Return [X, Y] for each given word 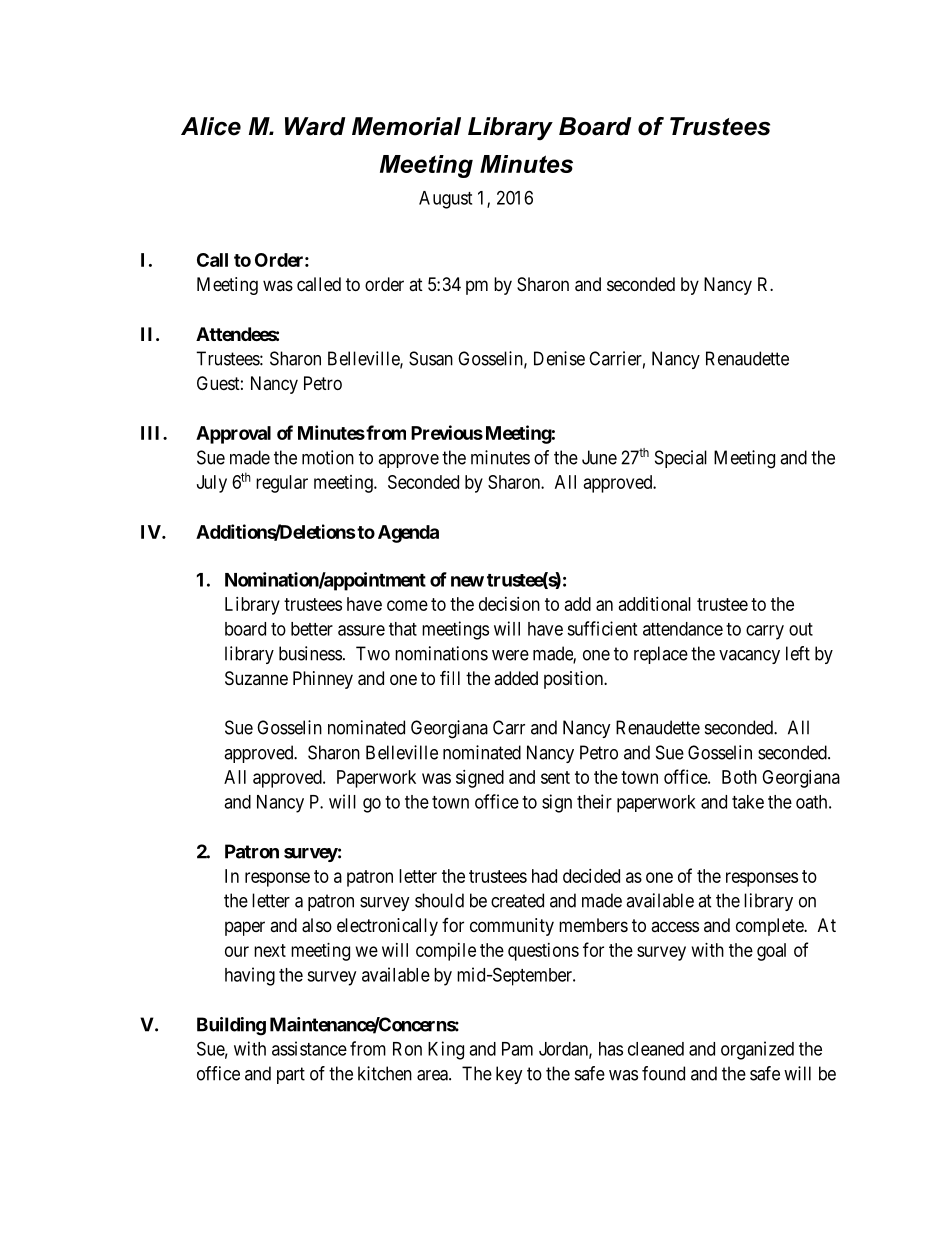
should [439, 900]
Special [681, 459]
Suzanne [256, 678]
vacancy [749, 657]
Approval [233, 435]
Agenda [408, 534]
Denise [559, 358]
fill [450, 677]
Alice [211, 126]
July [212, 484]
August [445, 200]
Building [231, 1026]
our [237, 951]
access [675, 926]
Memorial [406, 126]
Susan [431, 358]
